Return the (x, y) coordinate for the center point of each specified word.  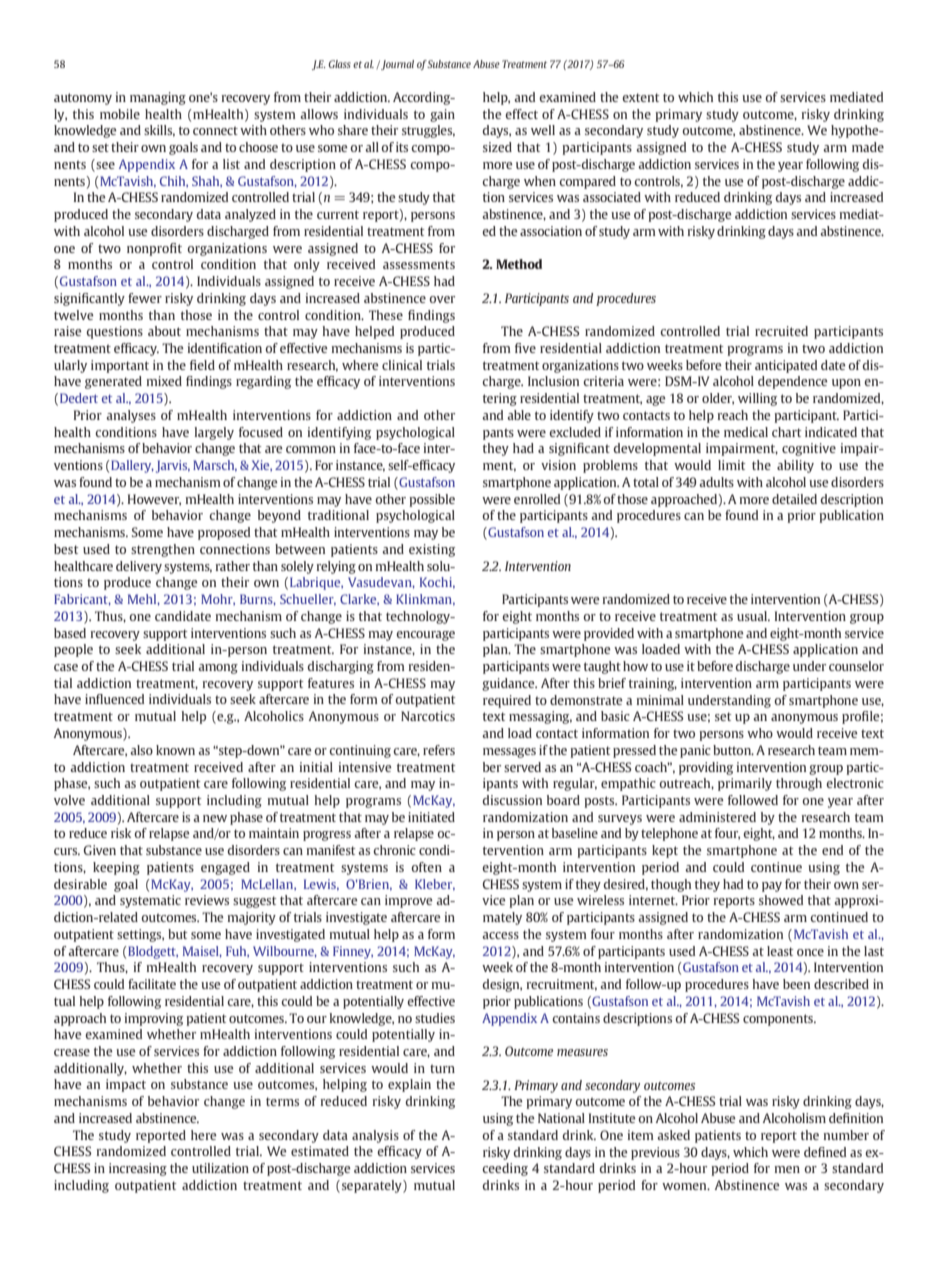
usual (753, 616)
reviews (207, 900)
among (218, 669)
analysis (375, 1136)
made (868, 147)
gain (442, 115)
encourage (425, 636)
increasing (138, 1169)
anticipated (786, 366)
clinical (402, 365)
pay (772, 887)
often (426, 867)
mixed (164, 381)
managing (158, 98)
